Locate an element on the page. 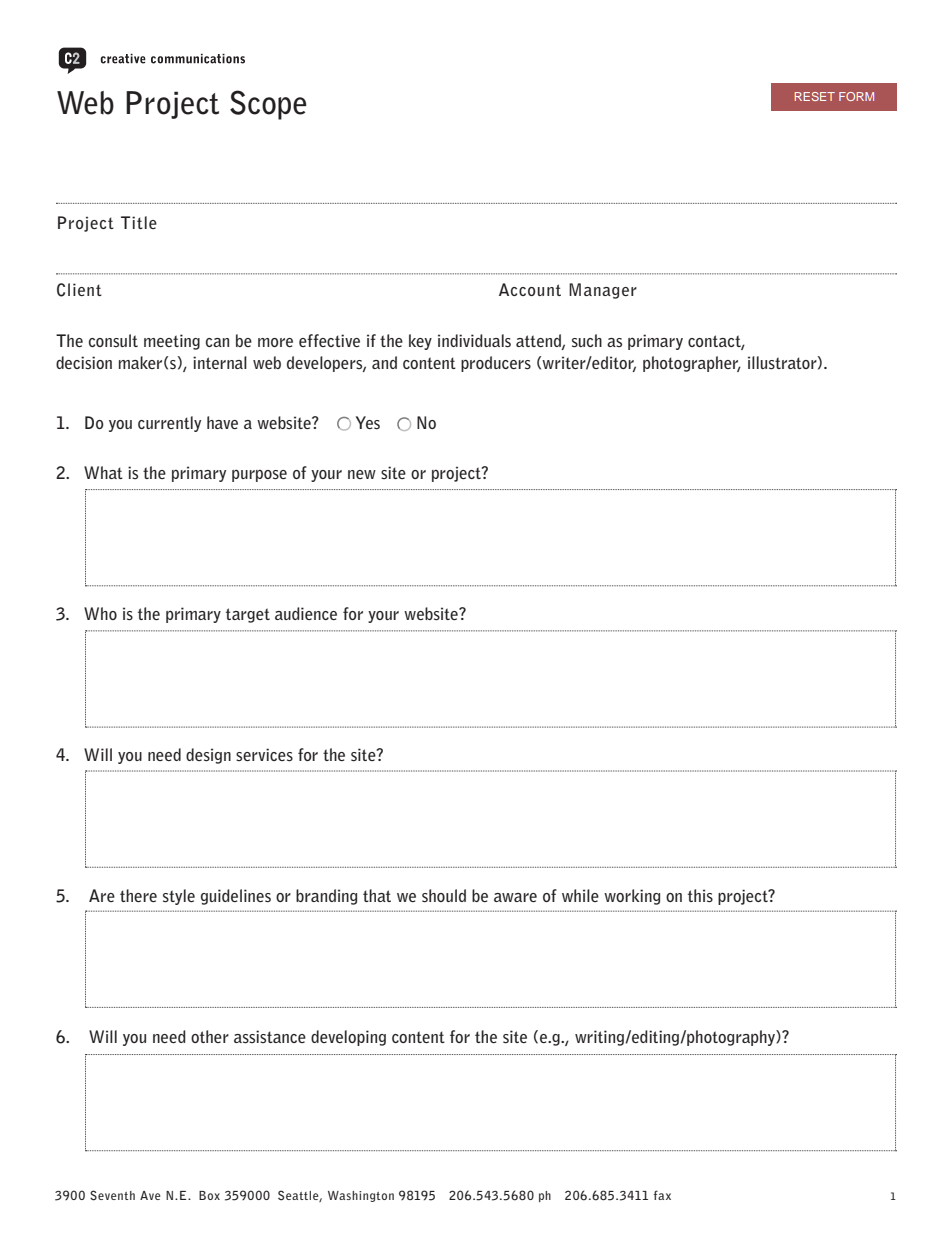  Title is located at coordinates (139, 222).
